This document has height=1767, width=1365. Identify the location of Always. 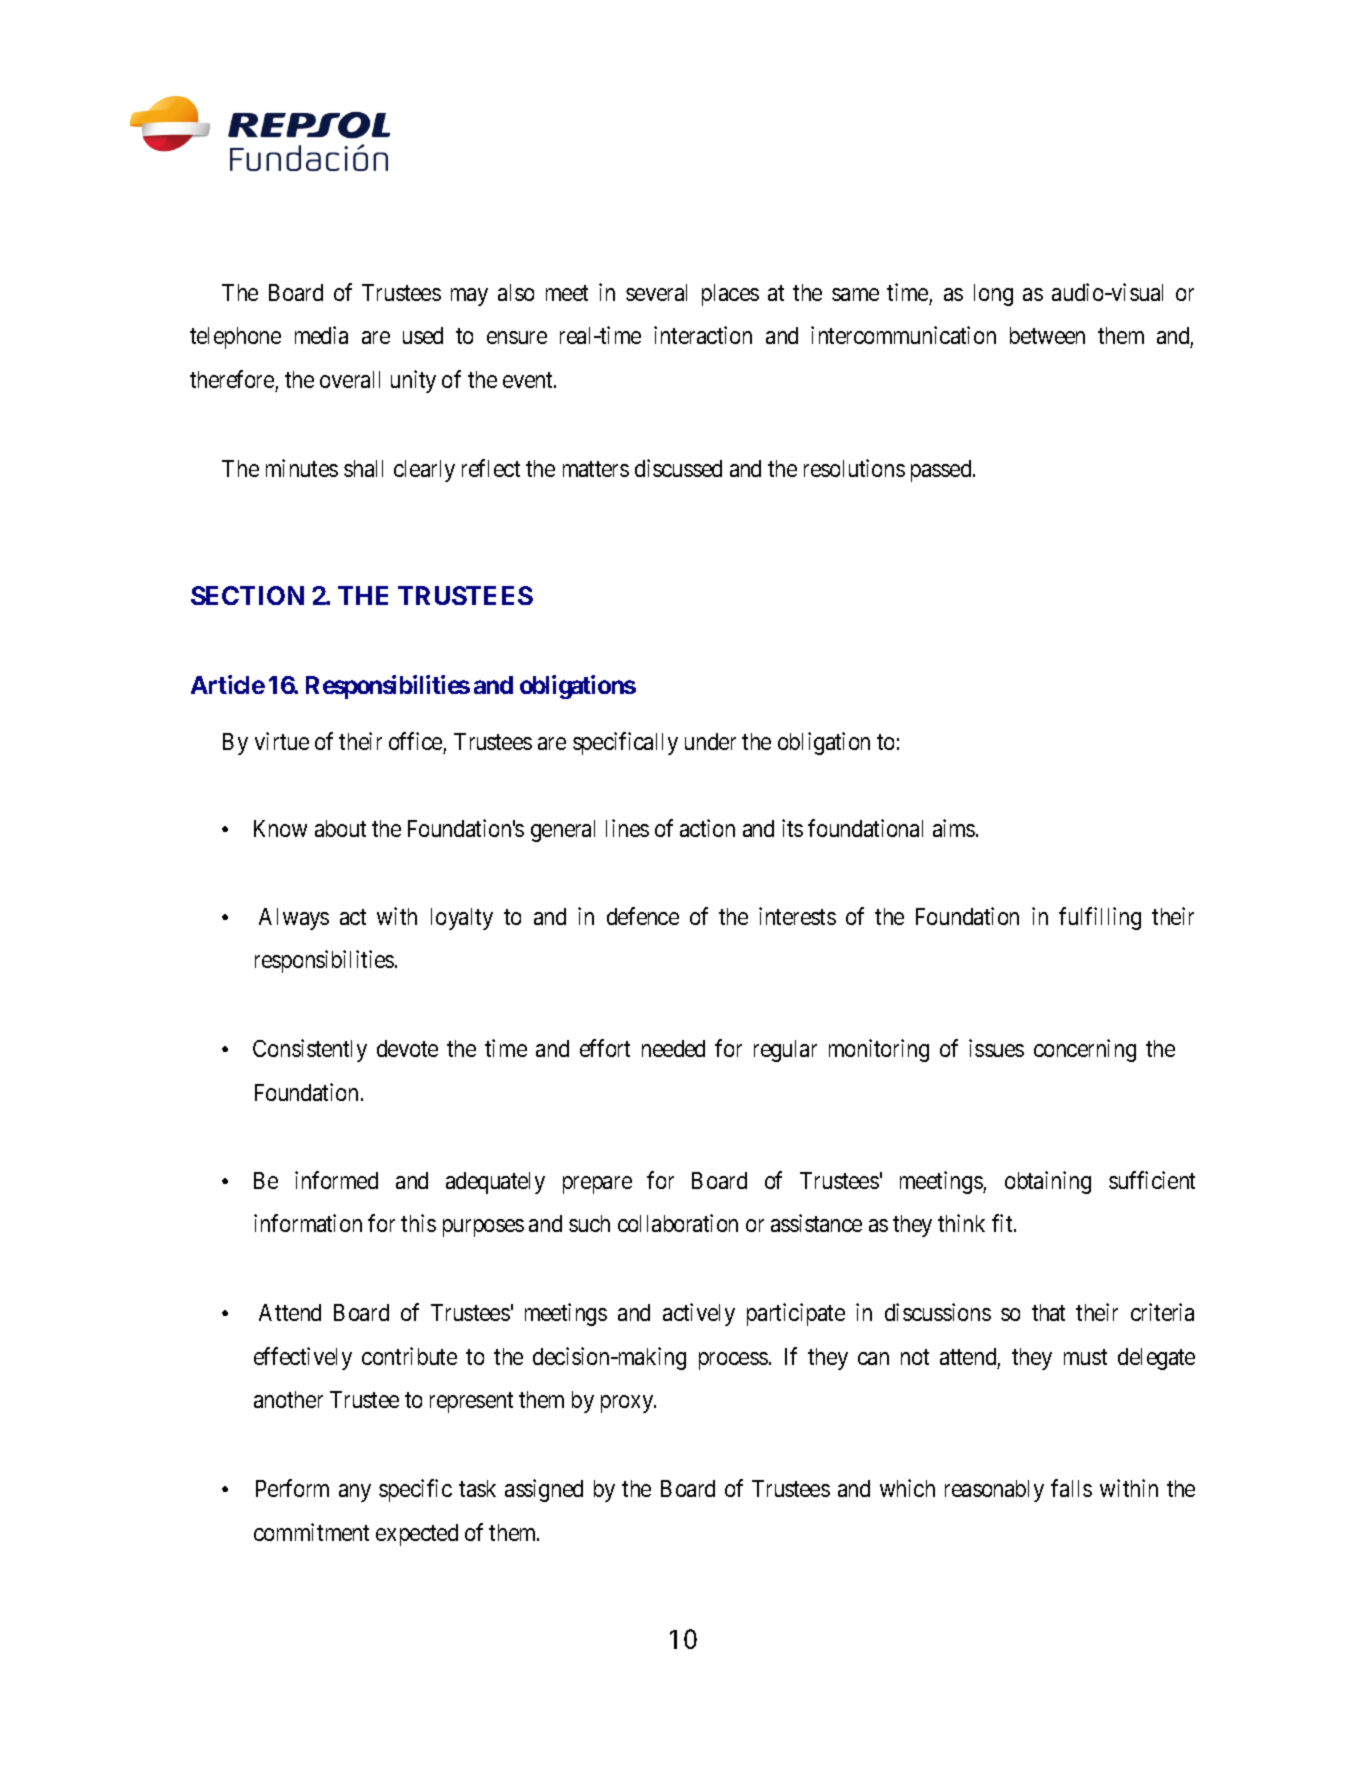
(294, 919).
